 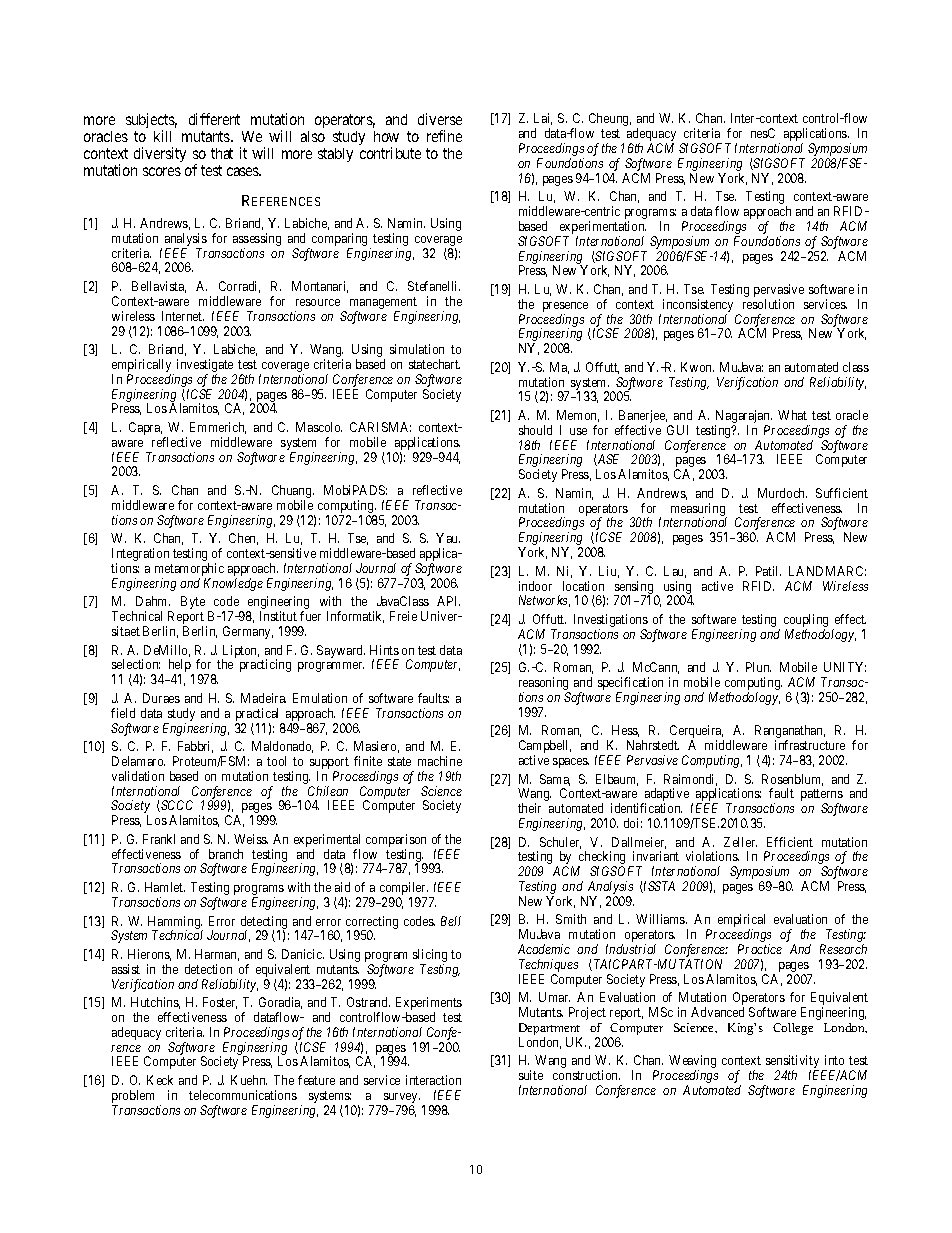 What do you see at coordinates (444, 136) in the page?
I see `refine` at bounding box center [444, 136].
